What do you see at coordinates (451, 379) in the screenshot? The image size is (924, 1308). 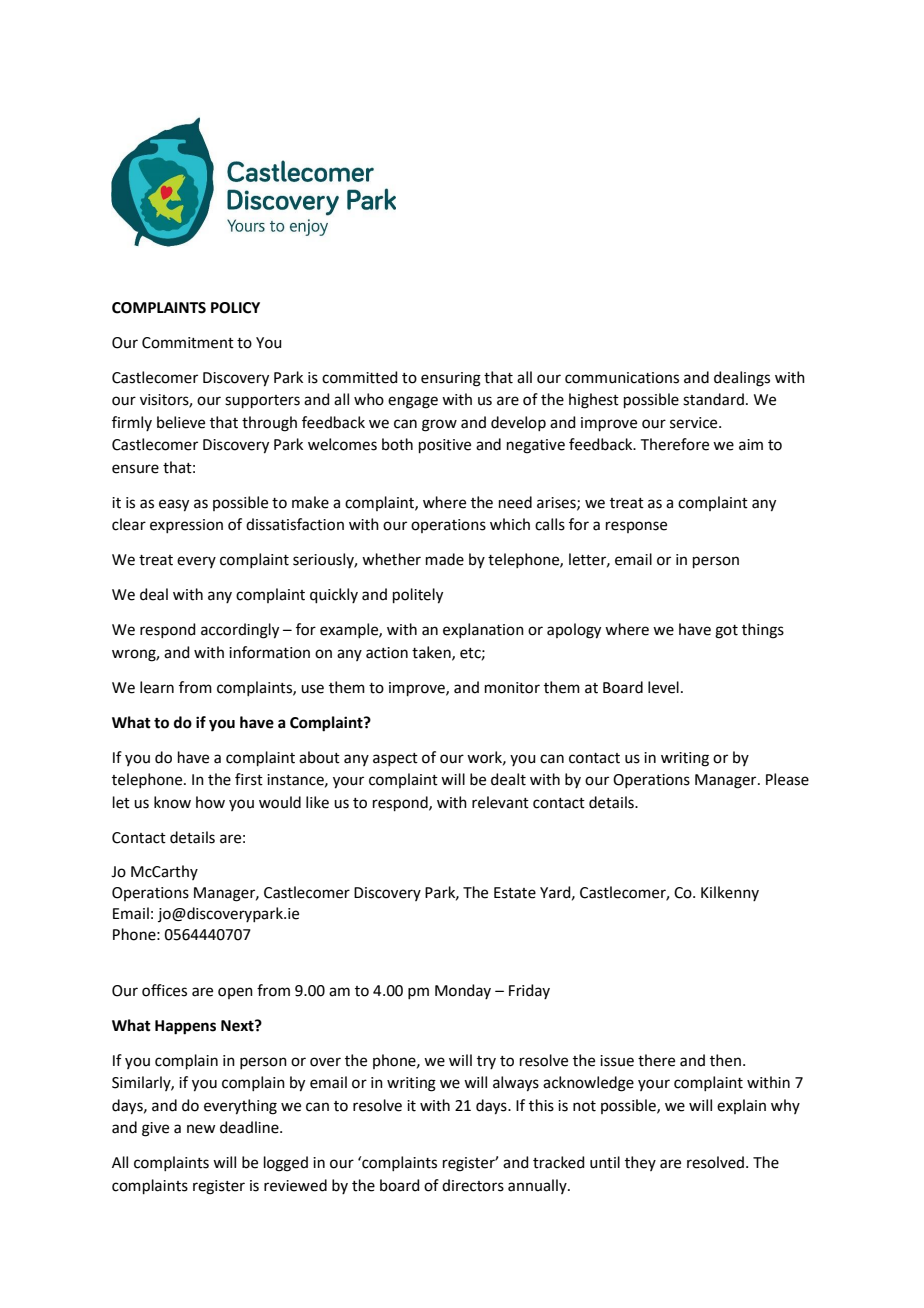 I see `ensuring` at bounding box center [451, 379].
